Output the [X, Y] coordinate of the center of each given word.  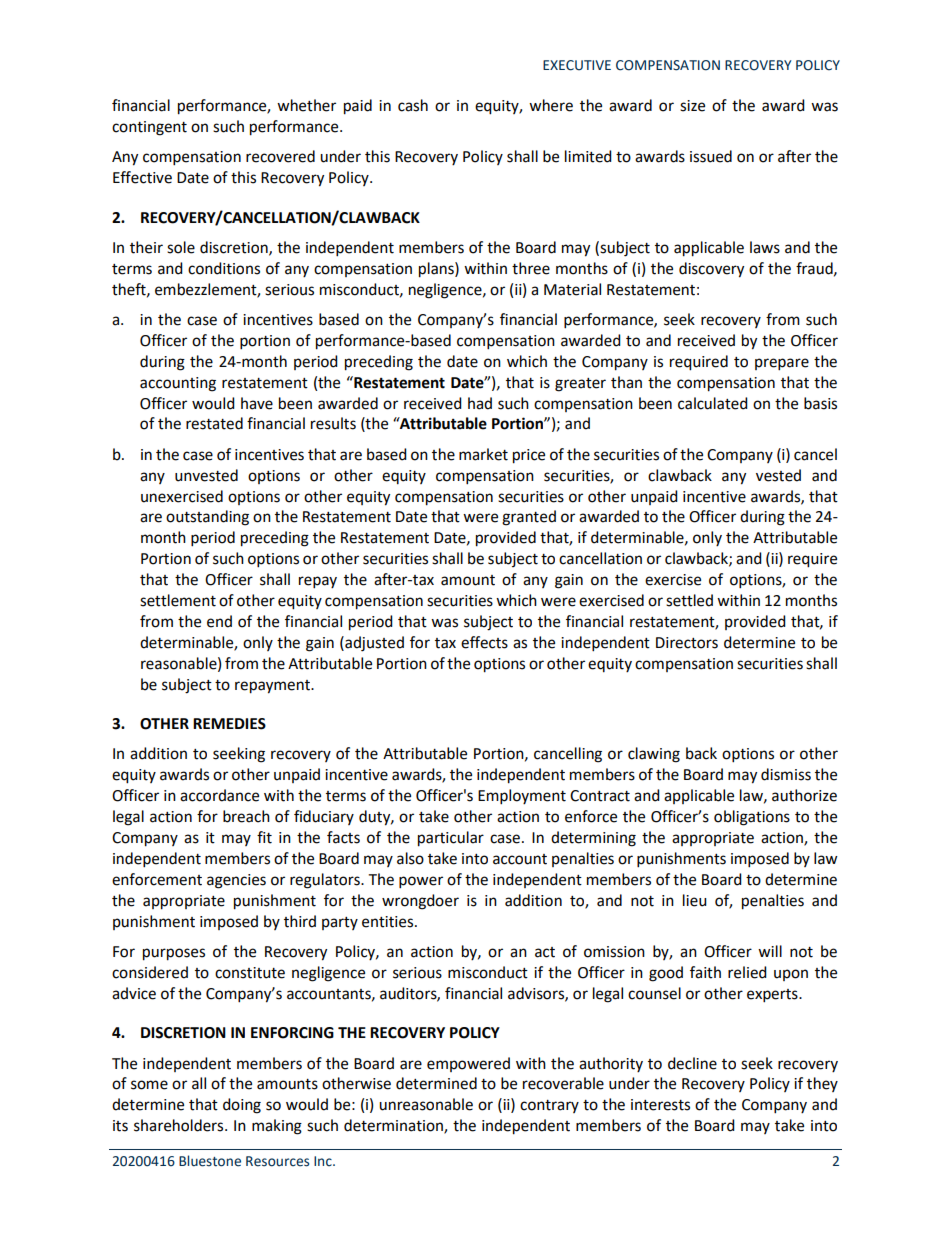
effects [484, 642]
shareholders [180, 1125]
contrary [549, 1106]
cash [413, 105]
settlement [178, 600]
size [692, 106]
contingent [149, 128]
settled [689, 600]
